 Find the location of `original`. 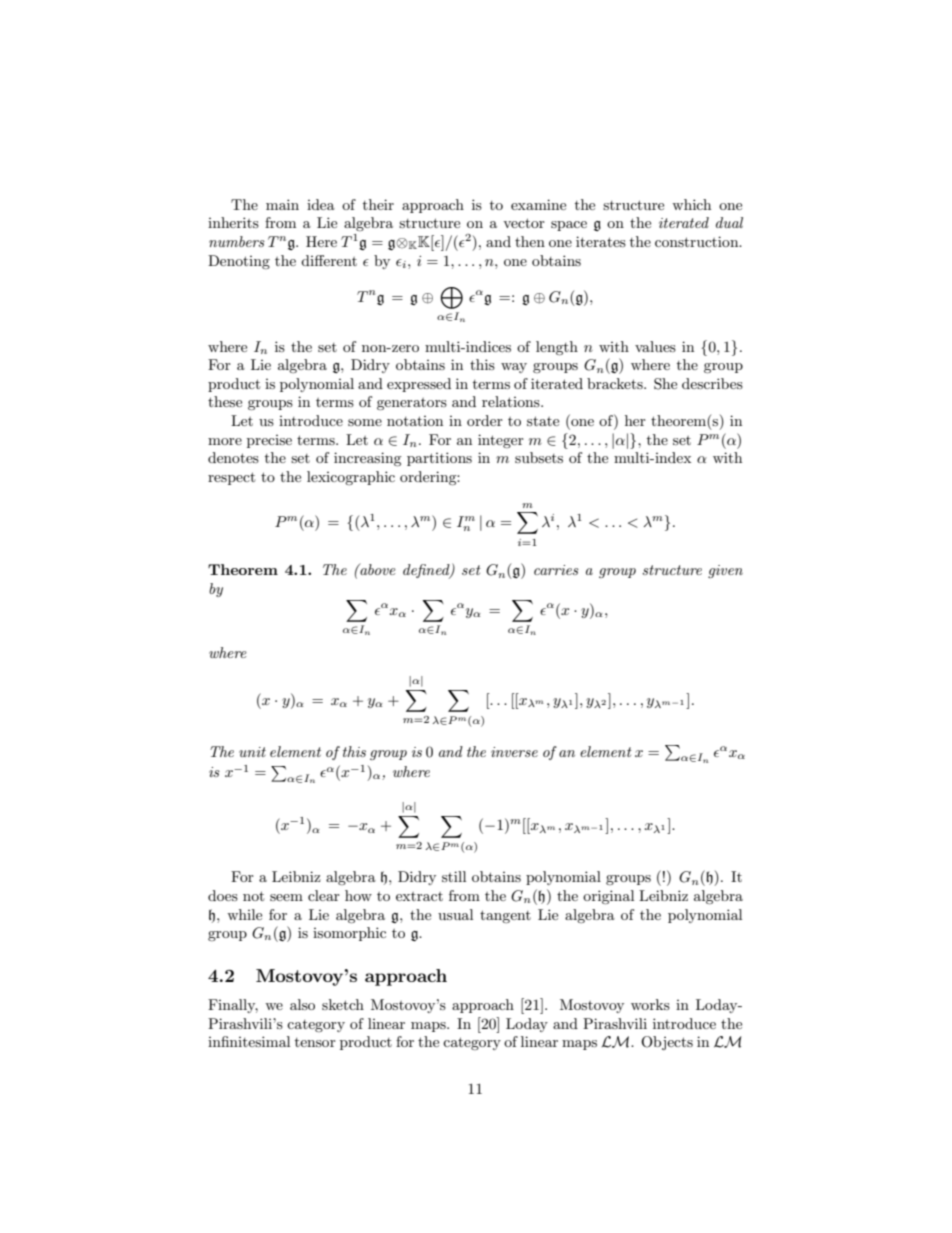

original is located at coordinates (608, 897).
